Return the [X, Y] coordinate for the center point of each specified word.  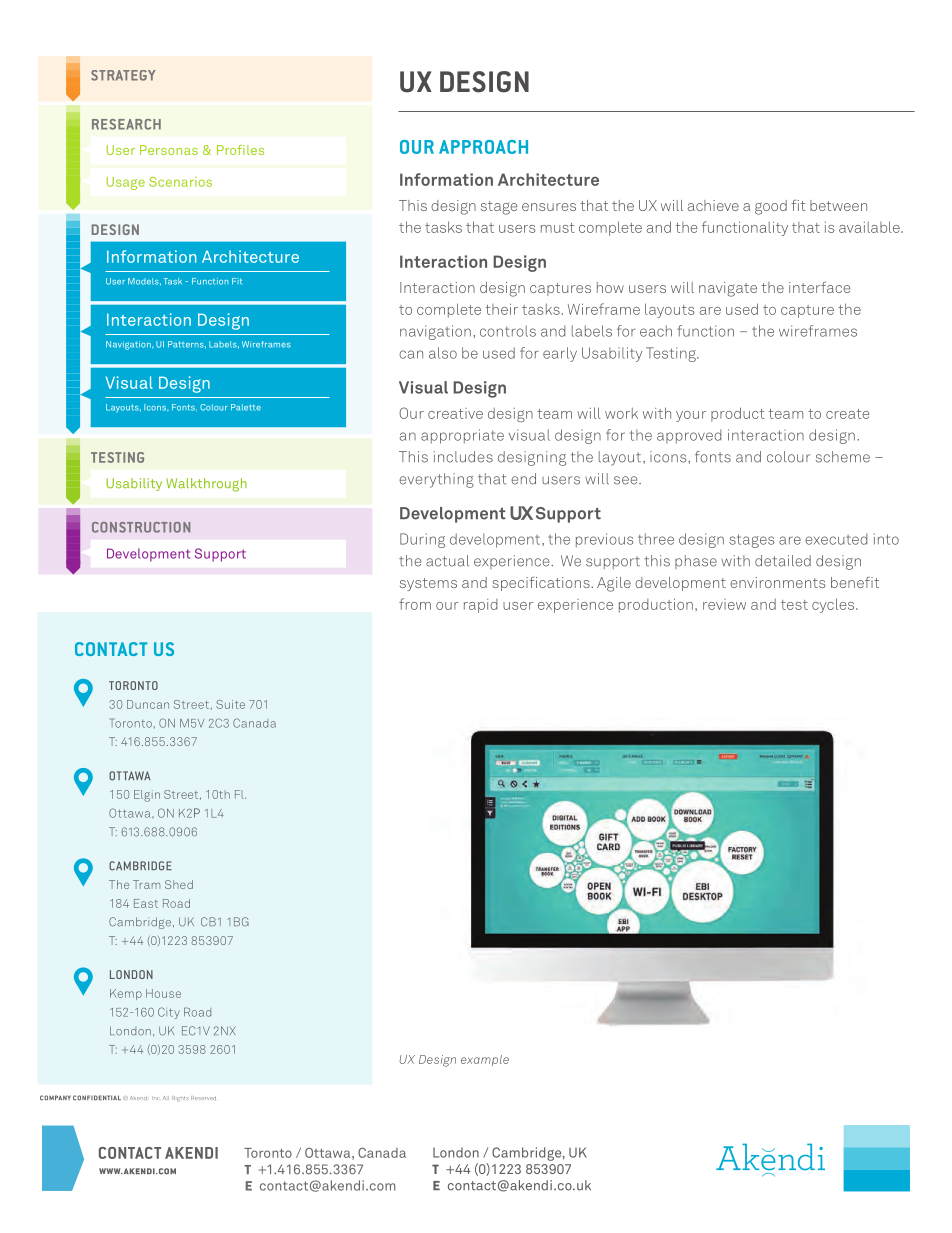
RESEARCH [126, 124]
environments [777, 582]
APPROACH [483, 147]
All [166, 1098]
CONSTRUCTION [141, 527]
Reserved [203, 1098]
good [771, 207]
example [485, 1060]
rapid [481, 606]
